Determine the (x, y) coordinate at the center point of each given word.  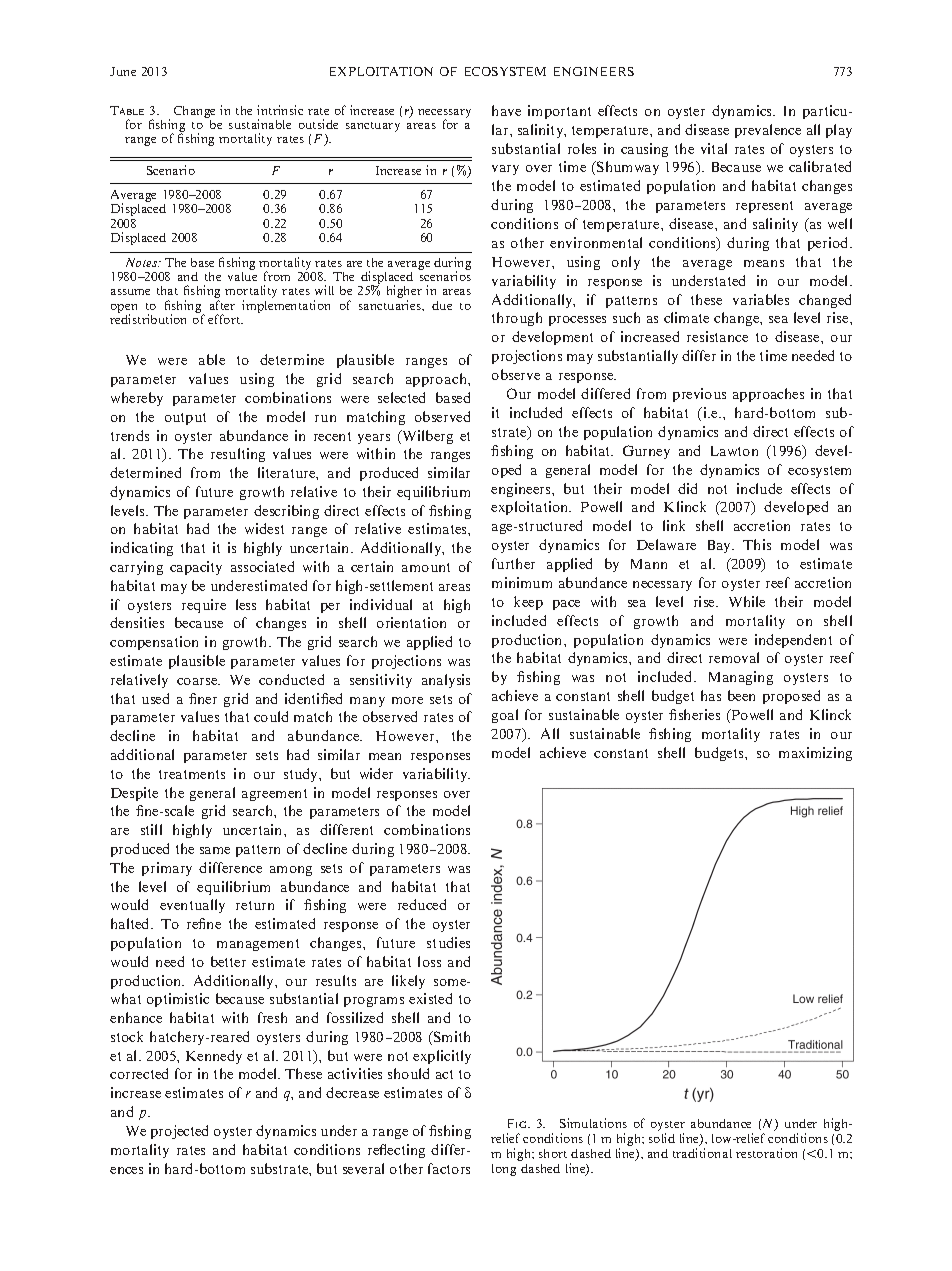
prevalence (768, 131)
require (204, 606)
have (506, 110)
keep (528, 603)
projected (179, 1132)
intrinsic (280, 110)
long (504, 1170)
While (747, 601)
